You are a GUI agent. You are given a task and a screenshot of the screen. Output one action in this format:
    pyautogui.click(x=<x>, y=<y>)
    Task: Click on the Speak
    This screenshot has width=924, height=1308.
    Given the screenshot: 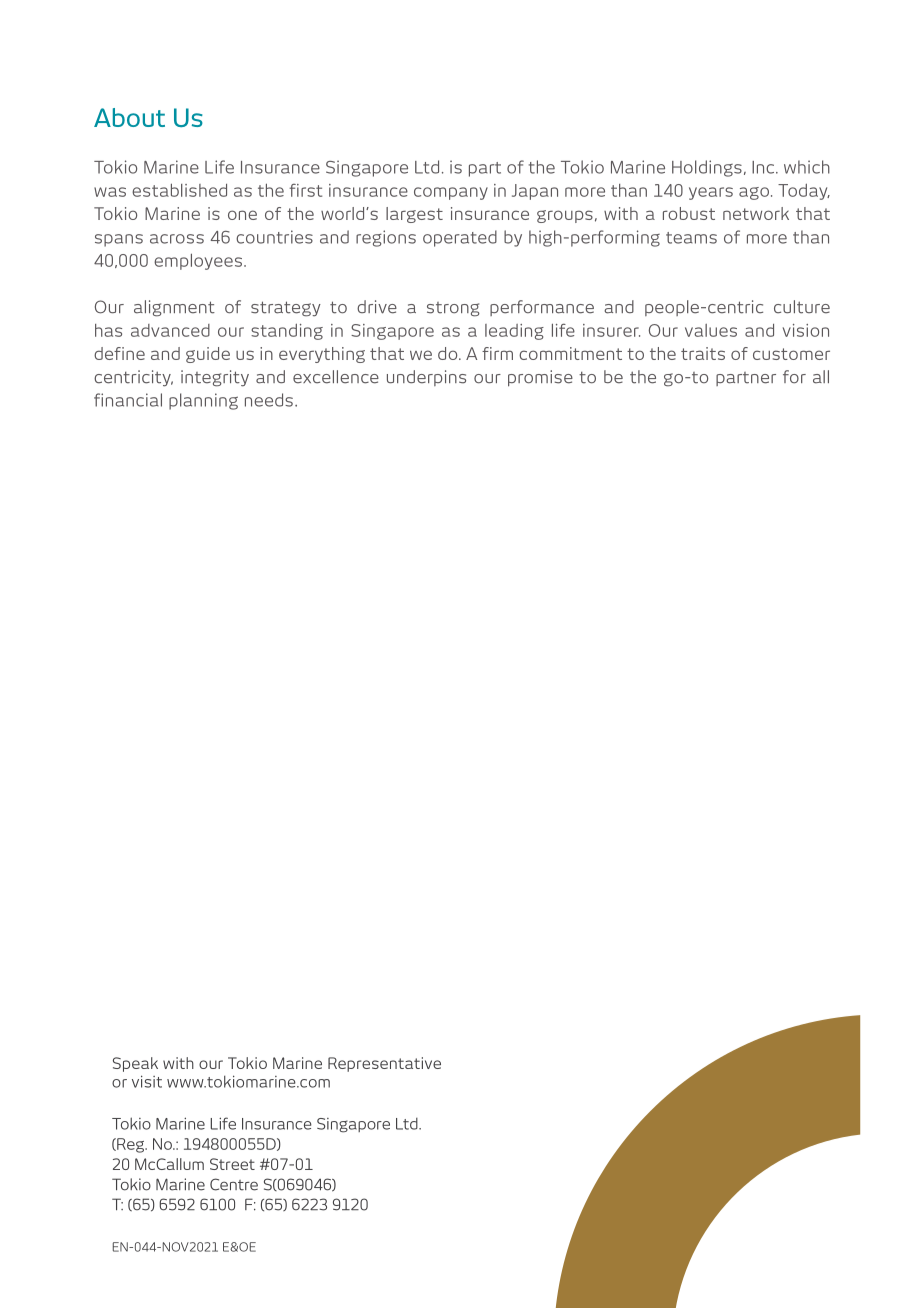 What is the action you would take?
    pyautogui.click(x=135, y=1064)
